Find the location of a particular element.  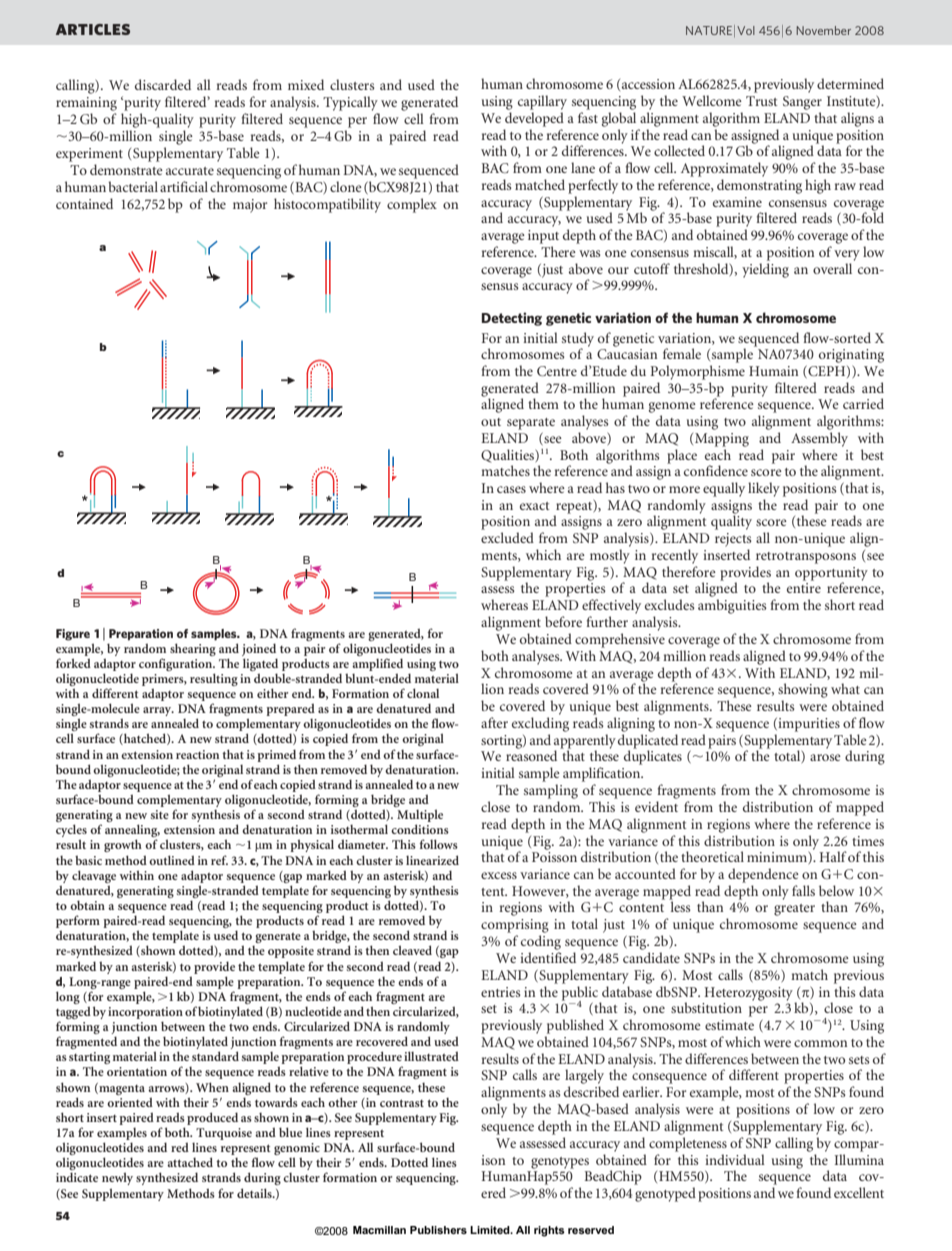

attached is located at coordinates (190, 1162).
